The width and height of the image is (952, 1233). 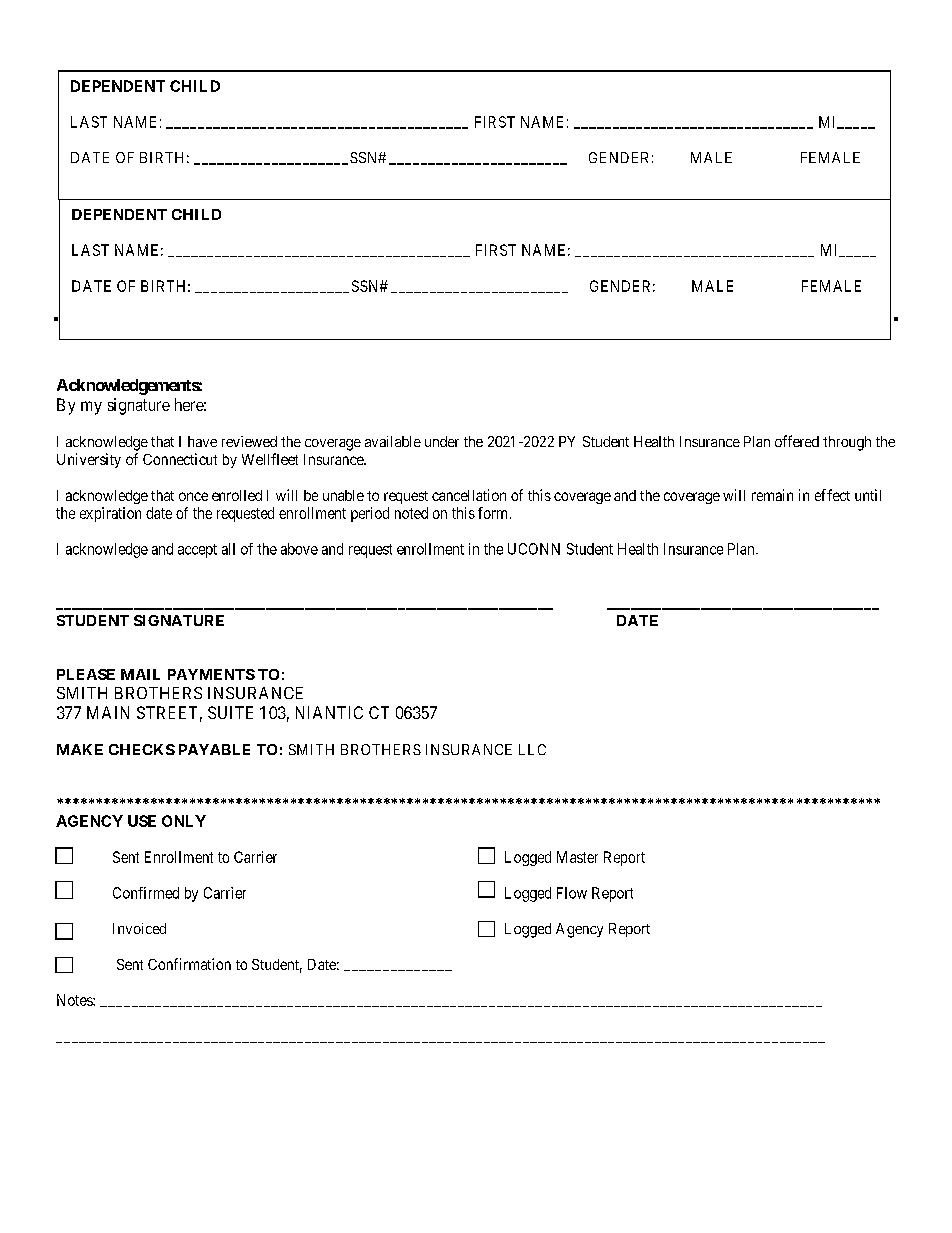 What do you see at coordinates (180, 459) in the image?
I see `Connecticut` at bounding box center [180, 459].
